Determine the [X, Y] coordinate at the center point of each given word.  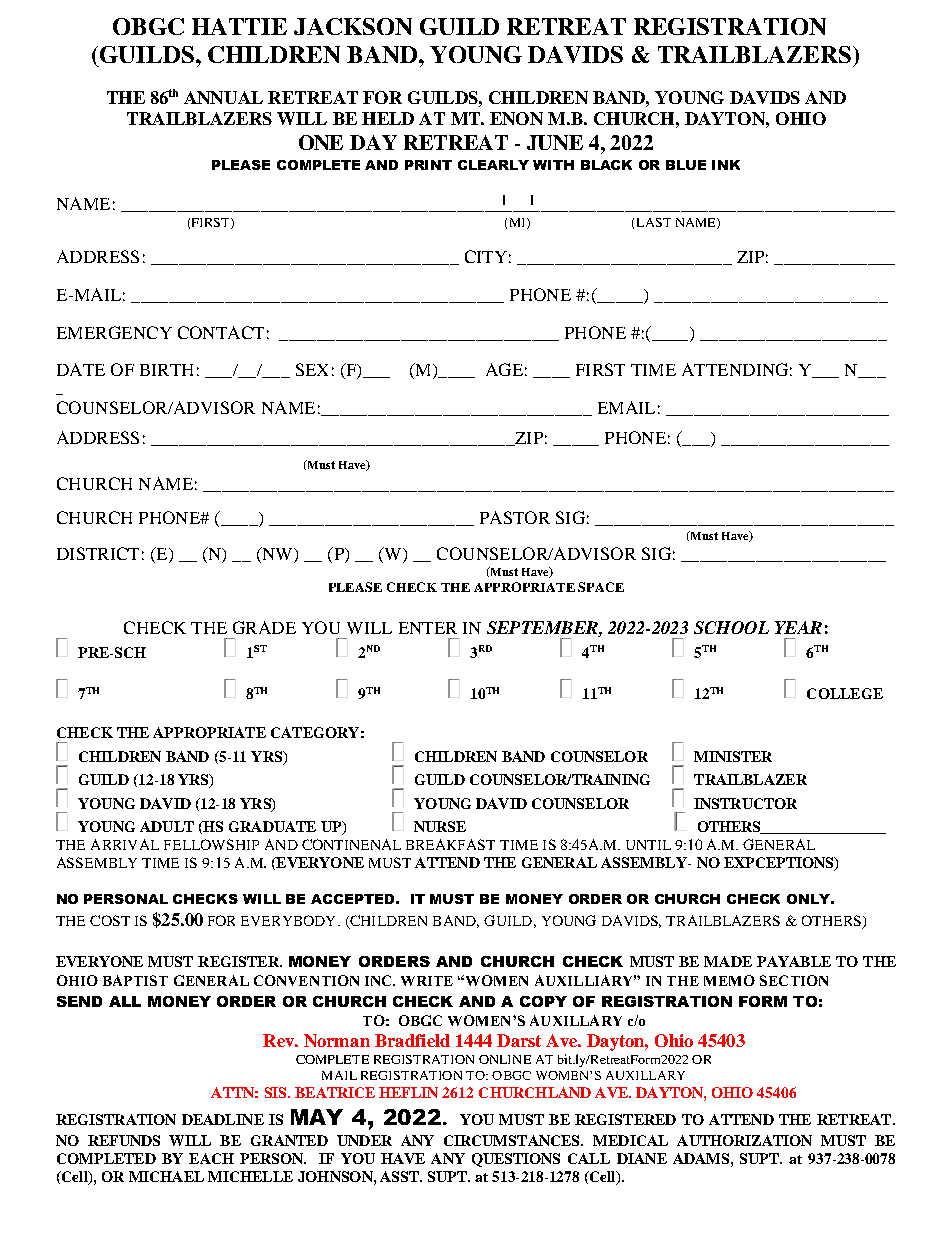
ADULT [167, 826]
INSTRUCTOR [745, 803]
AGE [504, 369]
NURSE [440, 826]
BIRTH [166, 370]
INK [726, 165]
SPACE [601, 587]
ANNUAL [223, 97]
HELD [388, 118]
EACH [211, 1158]
